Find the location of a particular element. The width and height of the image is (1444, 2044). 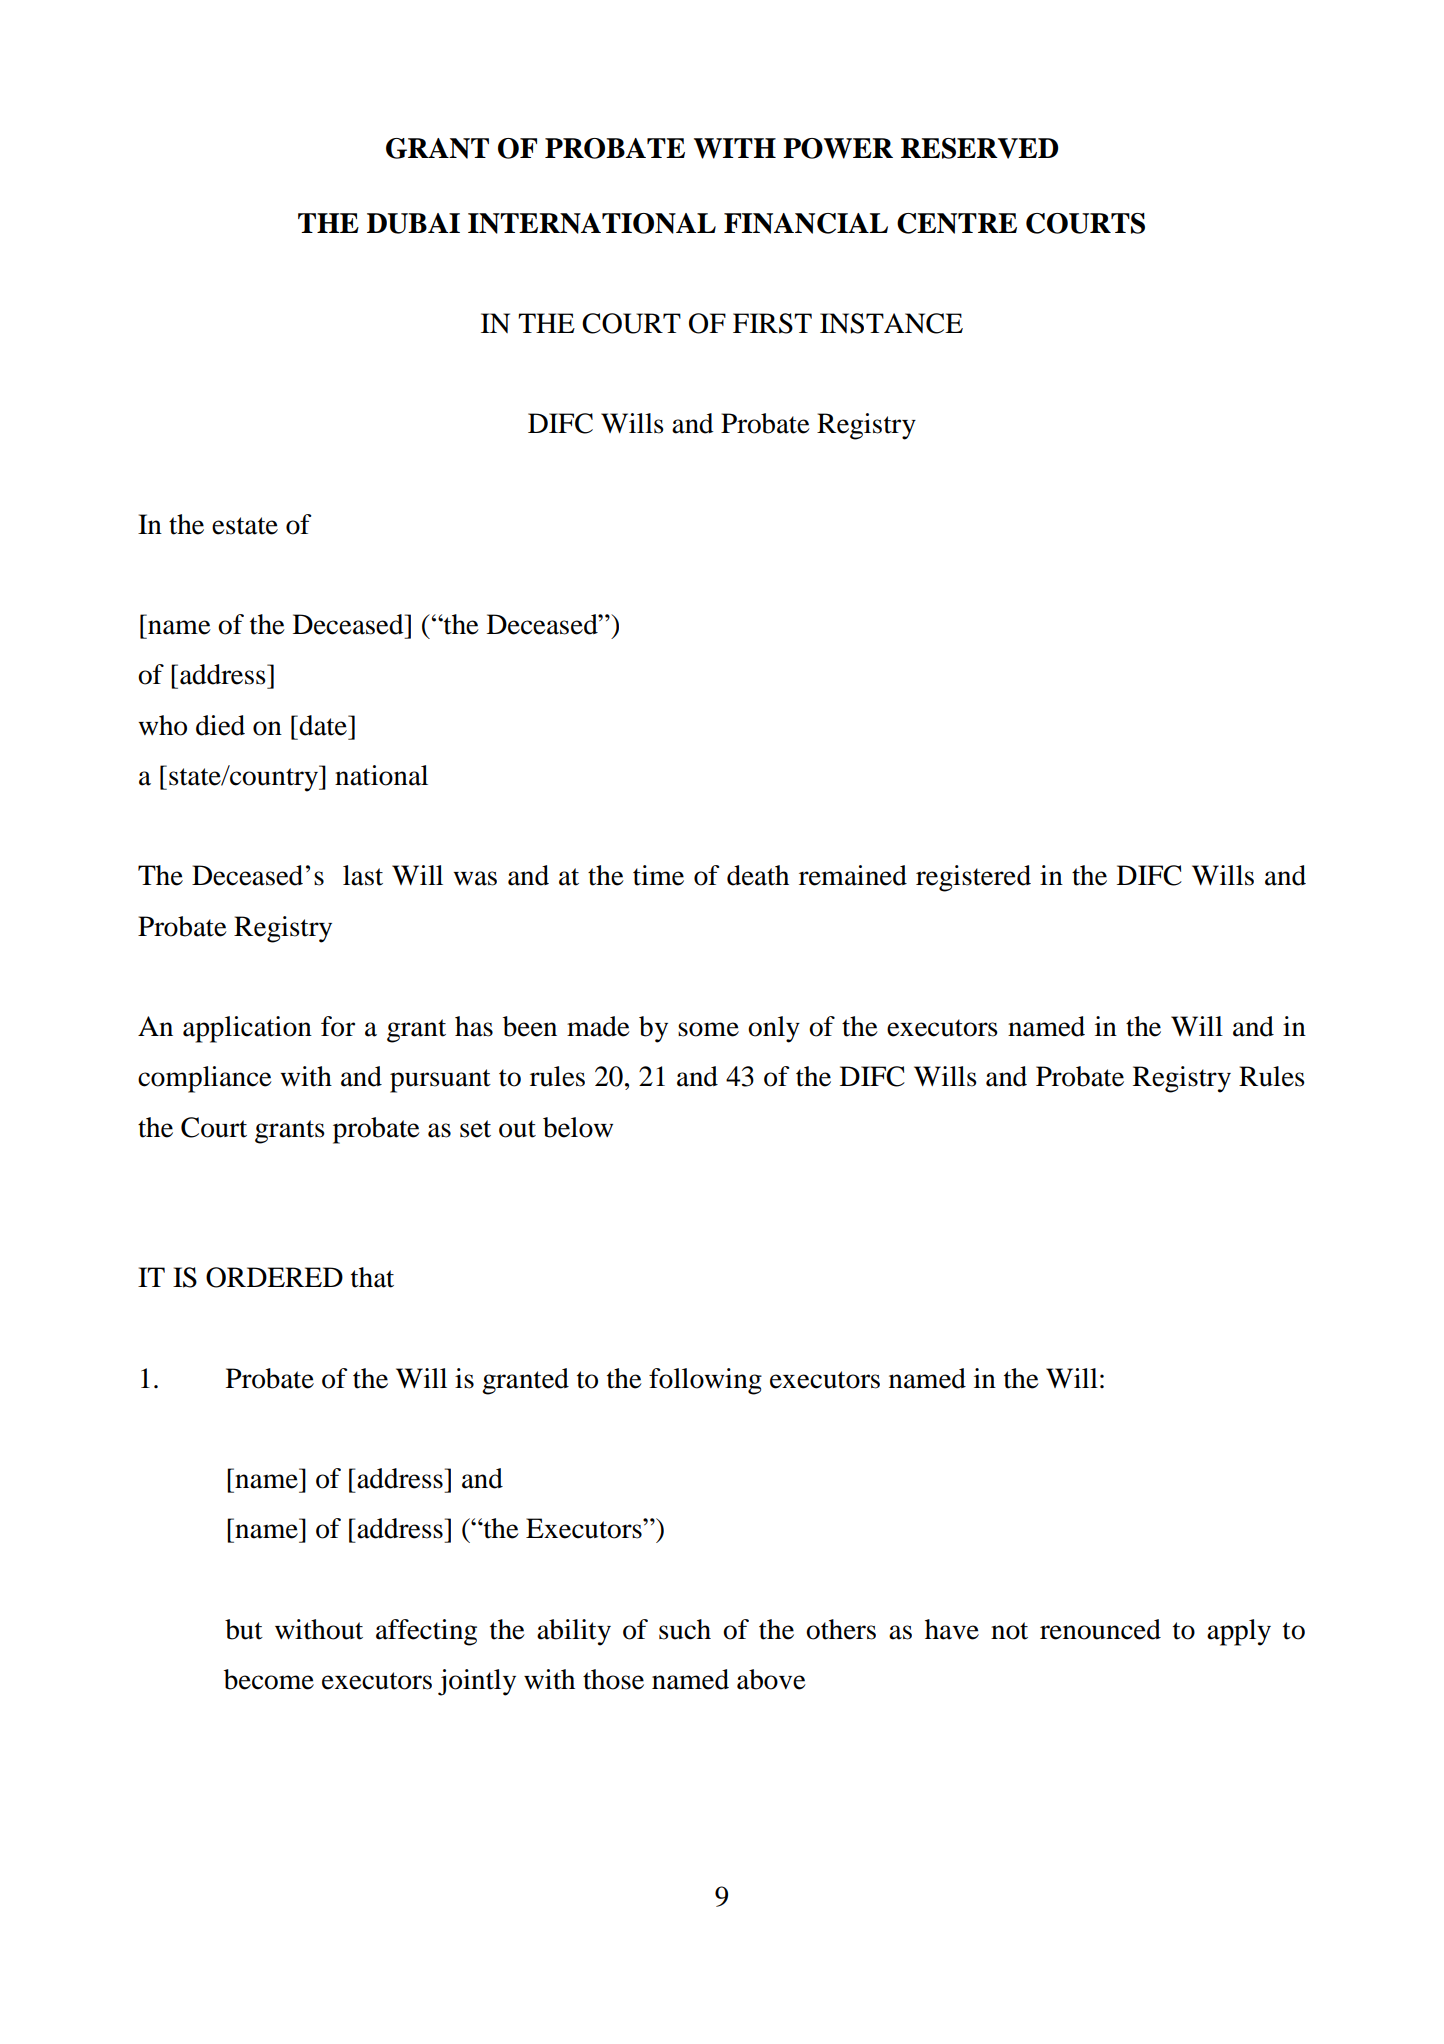

renounced is located at coordinates (1100, 1629).
